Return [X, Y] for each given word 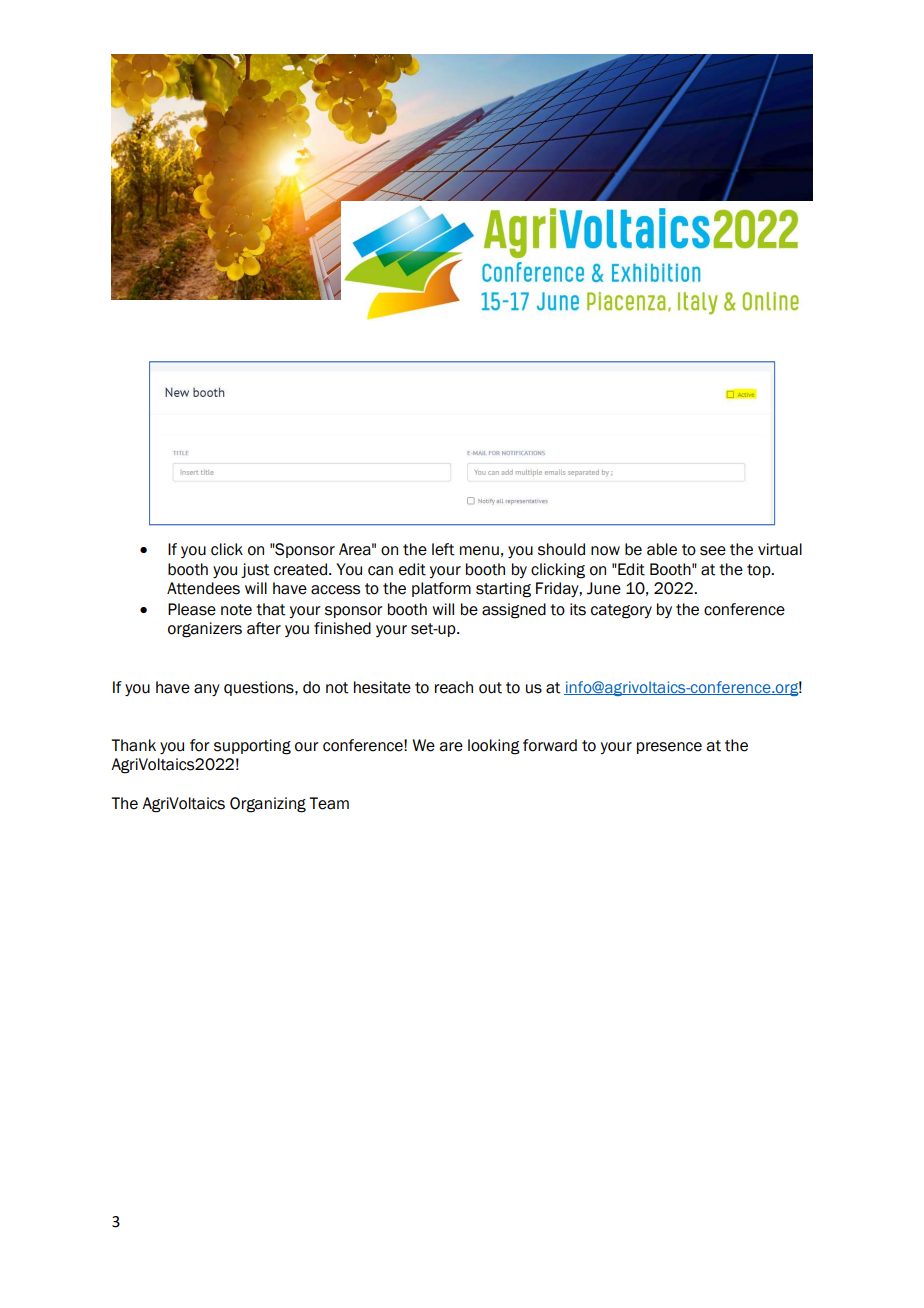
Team [329, 803]
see [713, 551]
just [255, 570]
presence [669, 748]
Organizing [268, 805]
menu [479, 551]
